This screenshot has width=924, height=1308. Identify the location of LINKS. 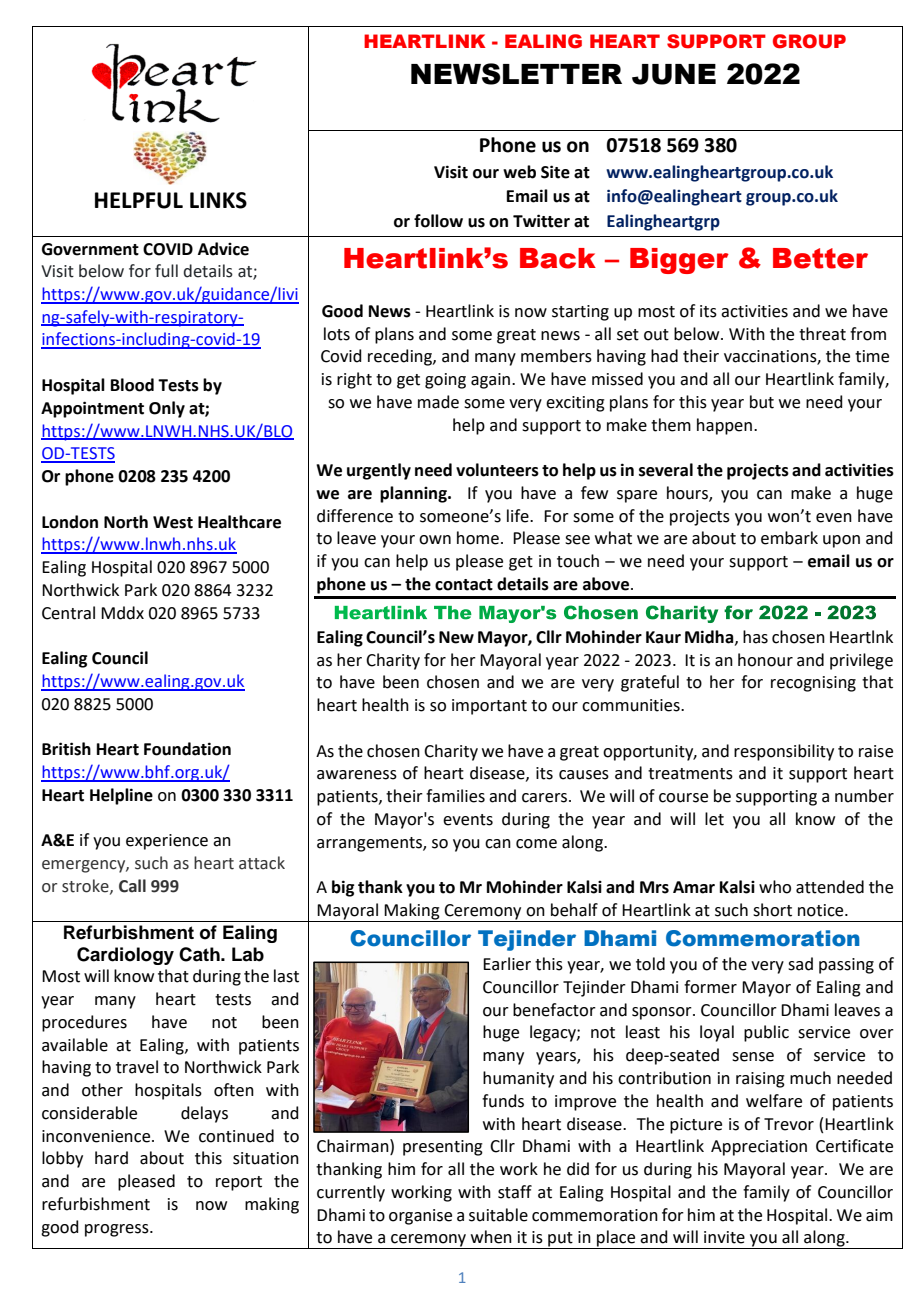
(218, 200).
